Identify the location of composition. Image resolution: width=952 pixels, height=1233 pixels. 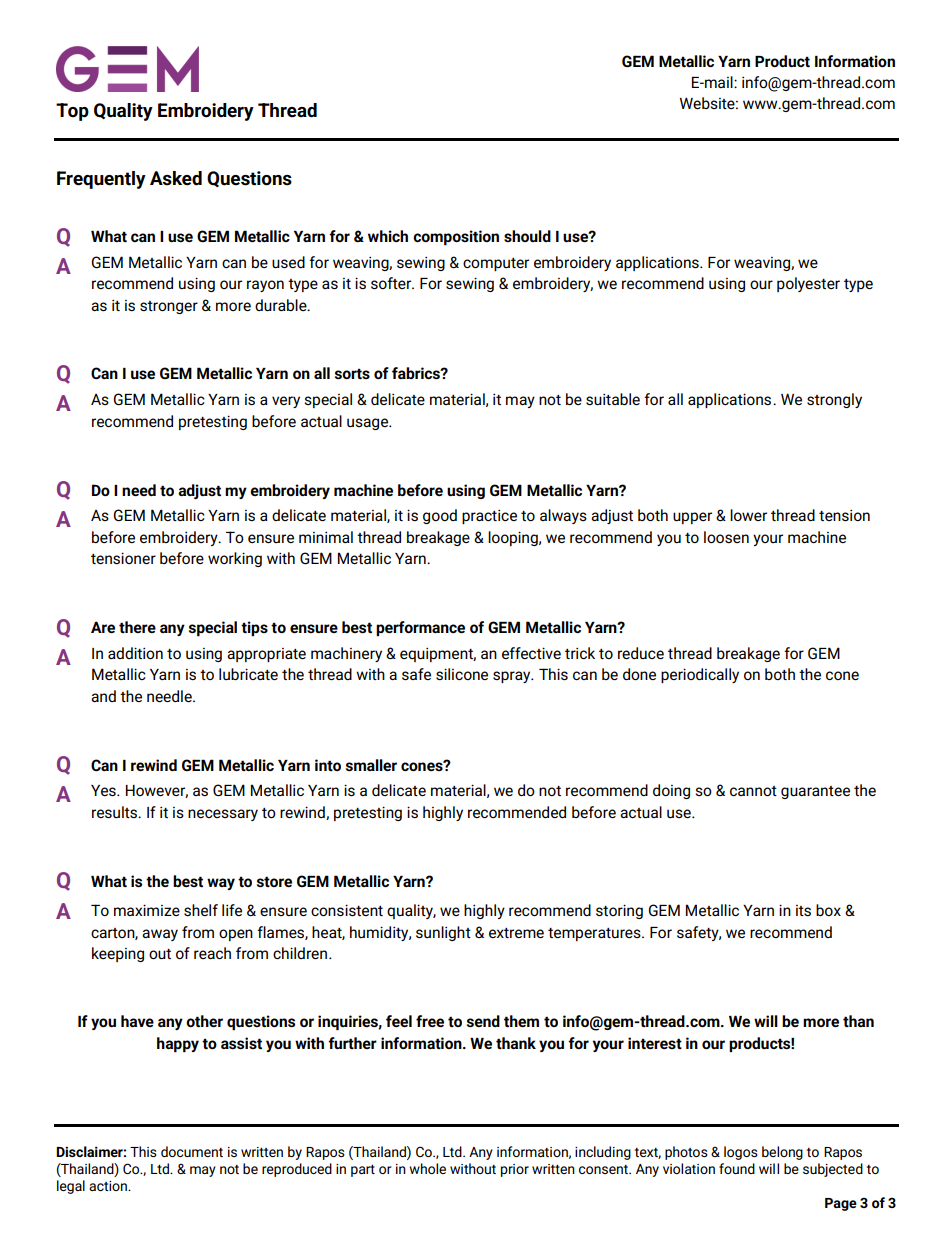
(456, 237).
